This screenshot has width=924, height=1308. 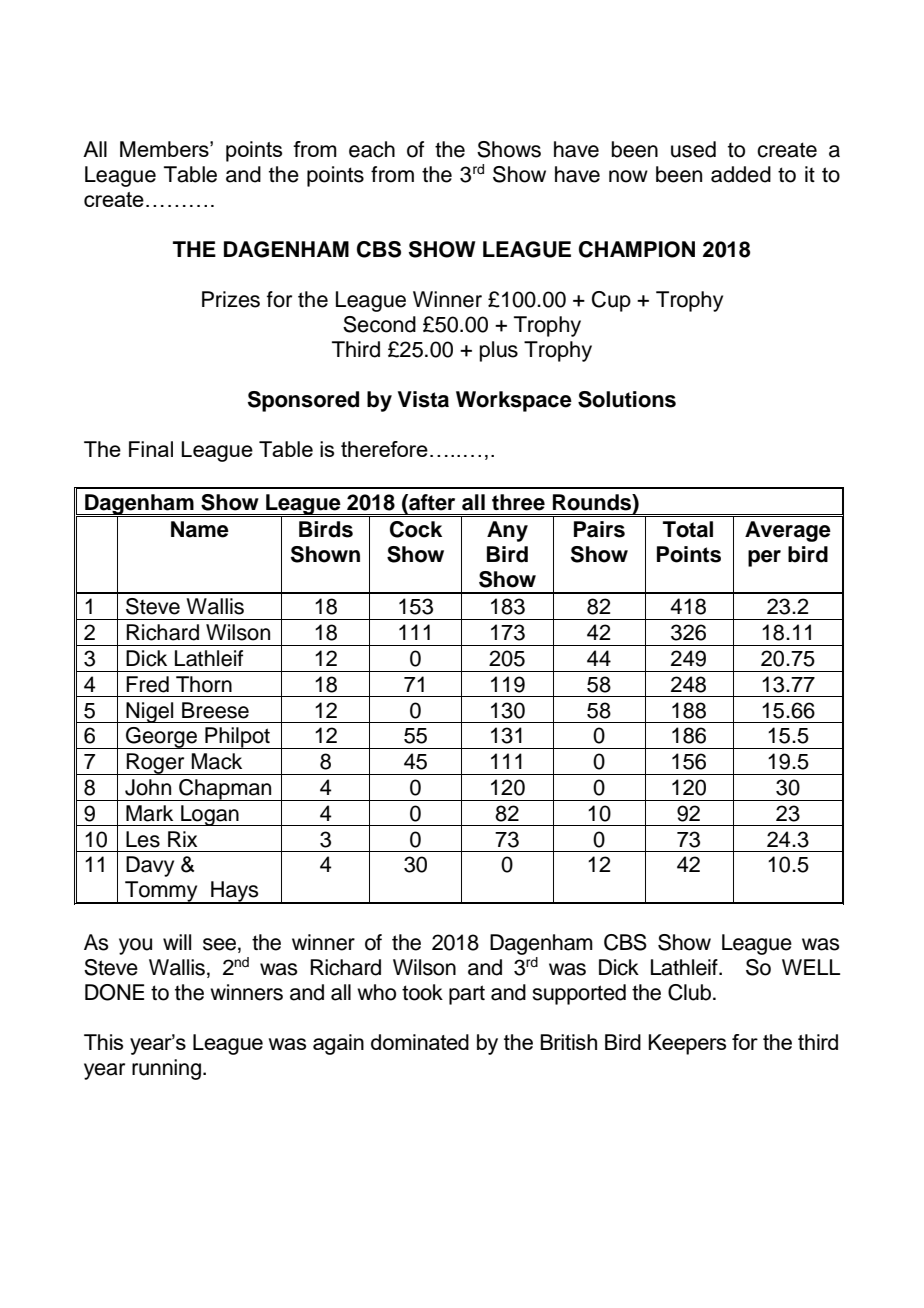 What do you see at coordinates (507, 531) in the screenshot?
I see `Any` at bounding box center [507, 531].
